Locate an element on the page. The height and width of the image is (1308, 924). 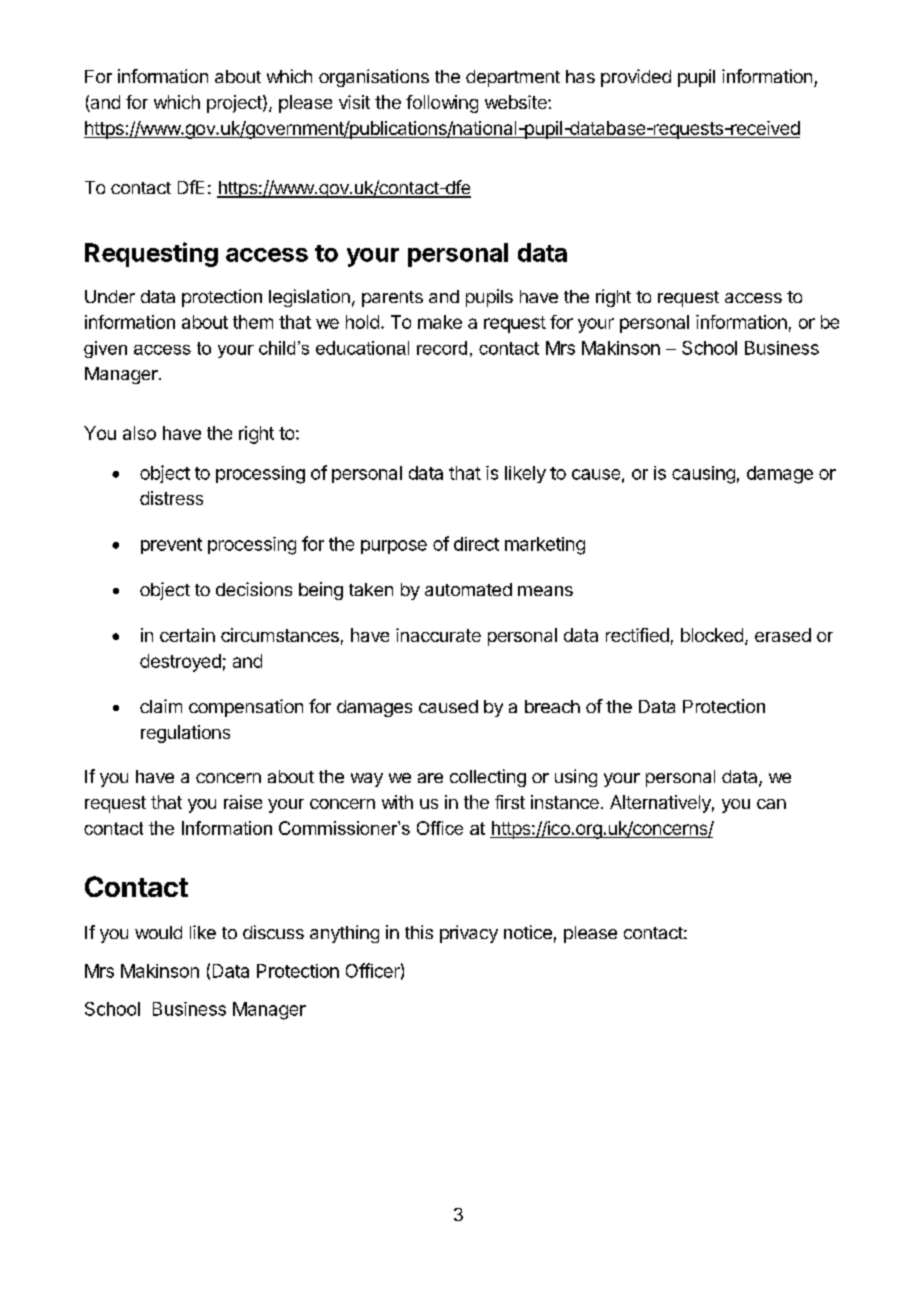
record is located at coordinates (442, 348).
